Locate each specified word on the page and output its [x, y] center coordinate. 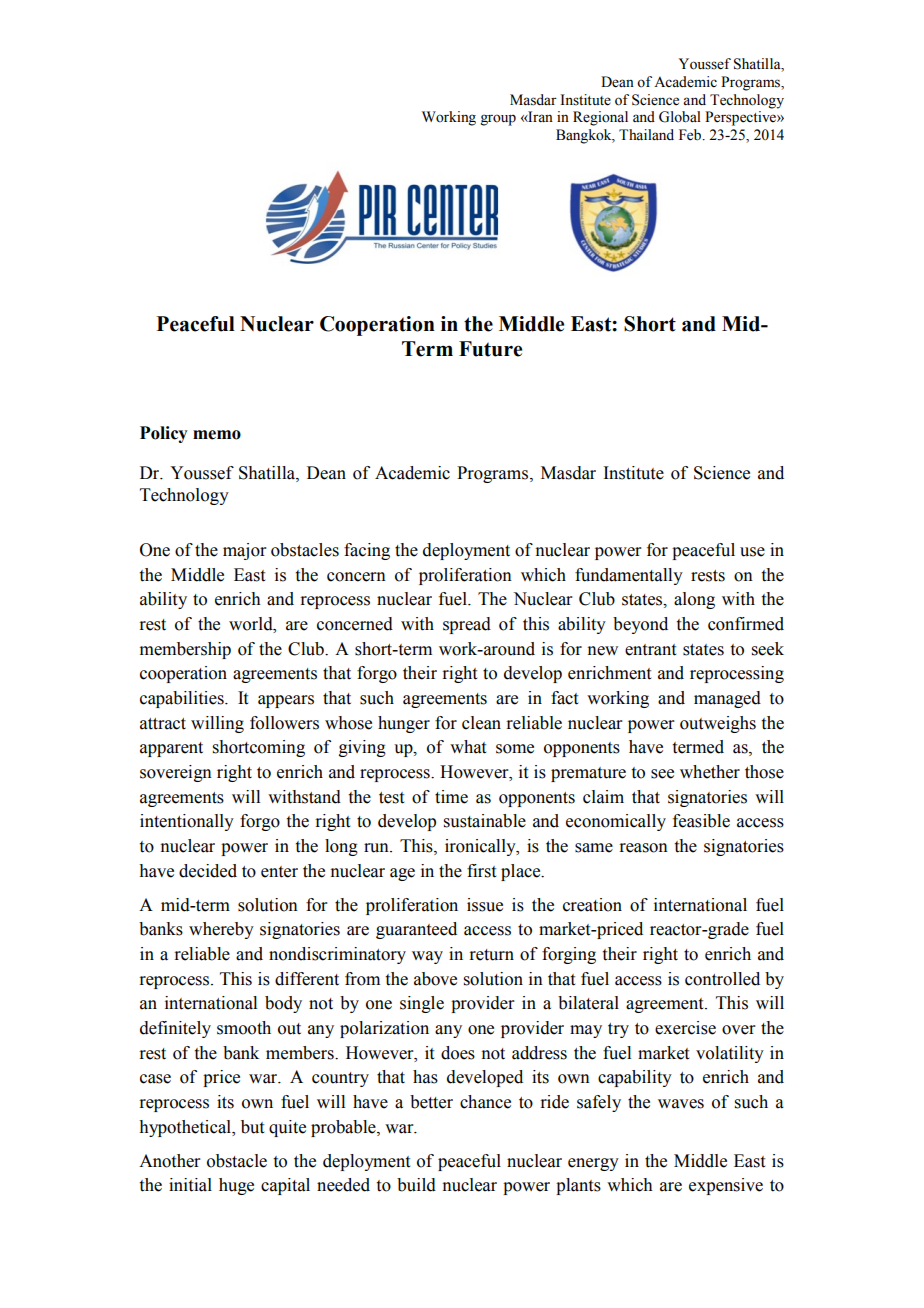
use [752, 552]
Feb [691, 135]
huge [236, 1186]
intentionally [187, 822]
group [498, 120]
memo [217, 435]
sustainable [485, 821]
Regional [600, 118]
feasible [701, 821]
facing [367, 551]
